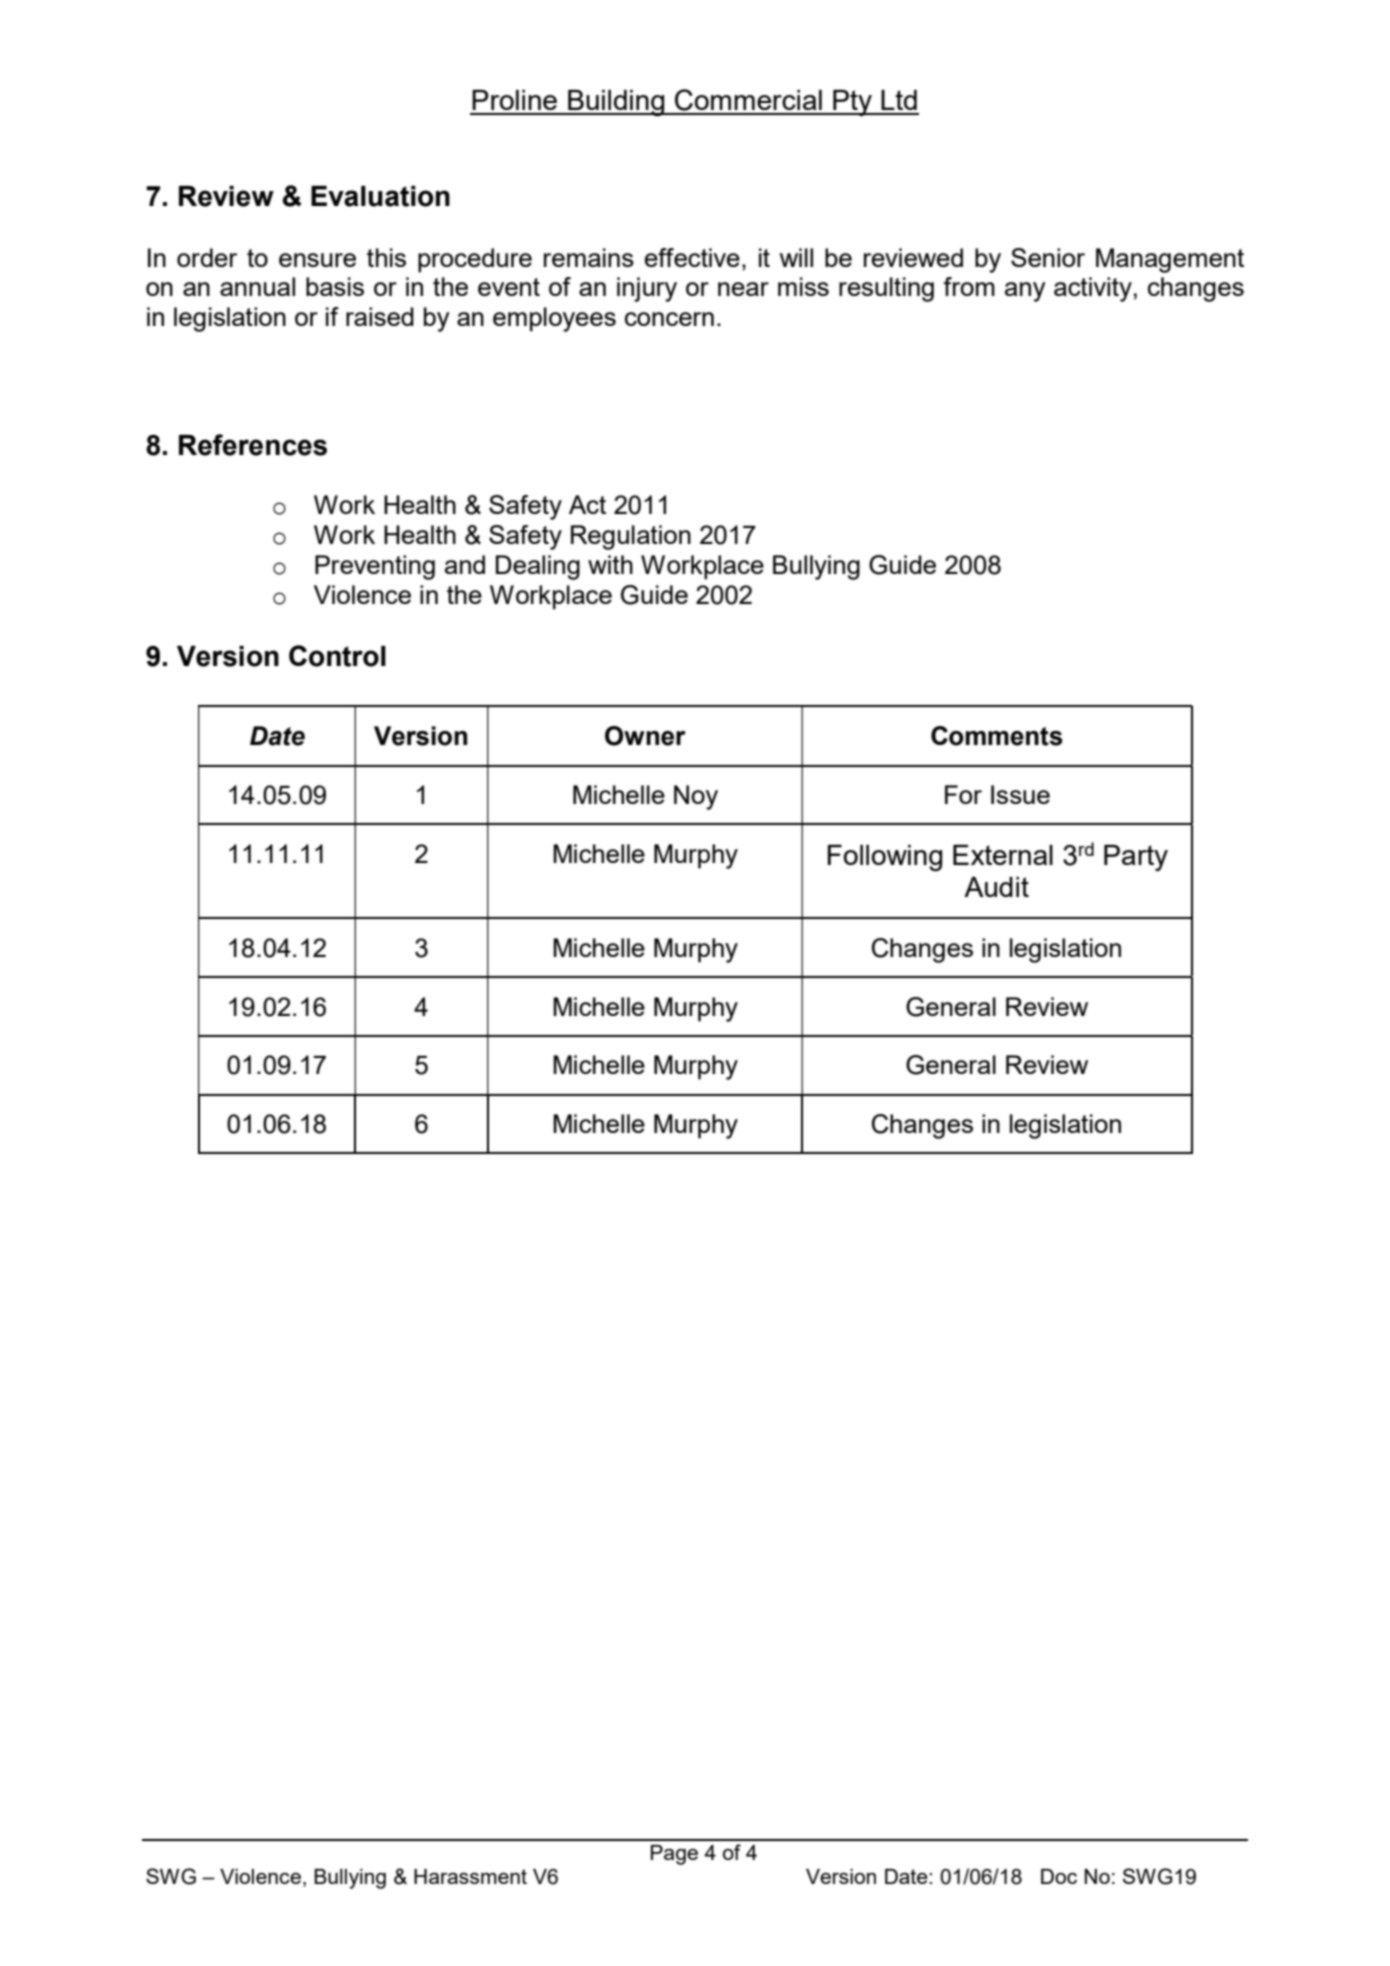 The image size is (1390, 1966). I want to click on Audit, so click(996, 887).
